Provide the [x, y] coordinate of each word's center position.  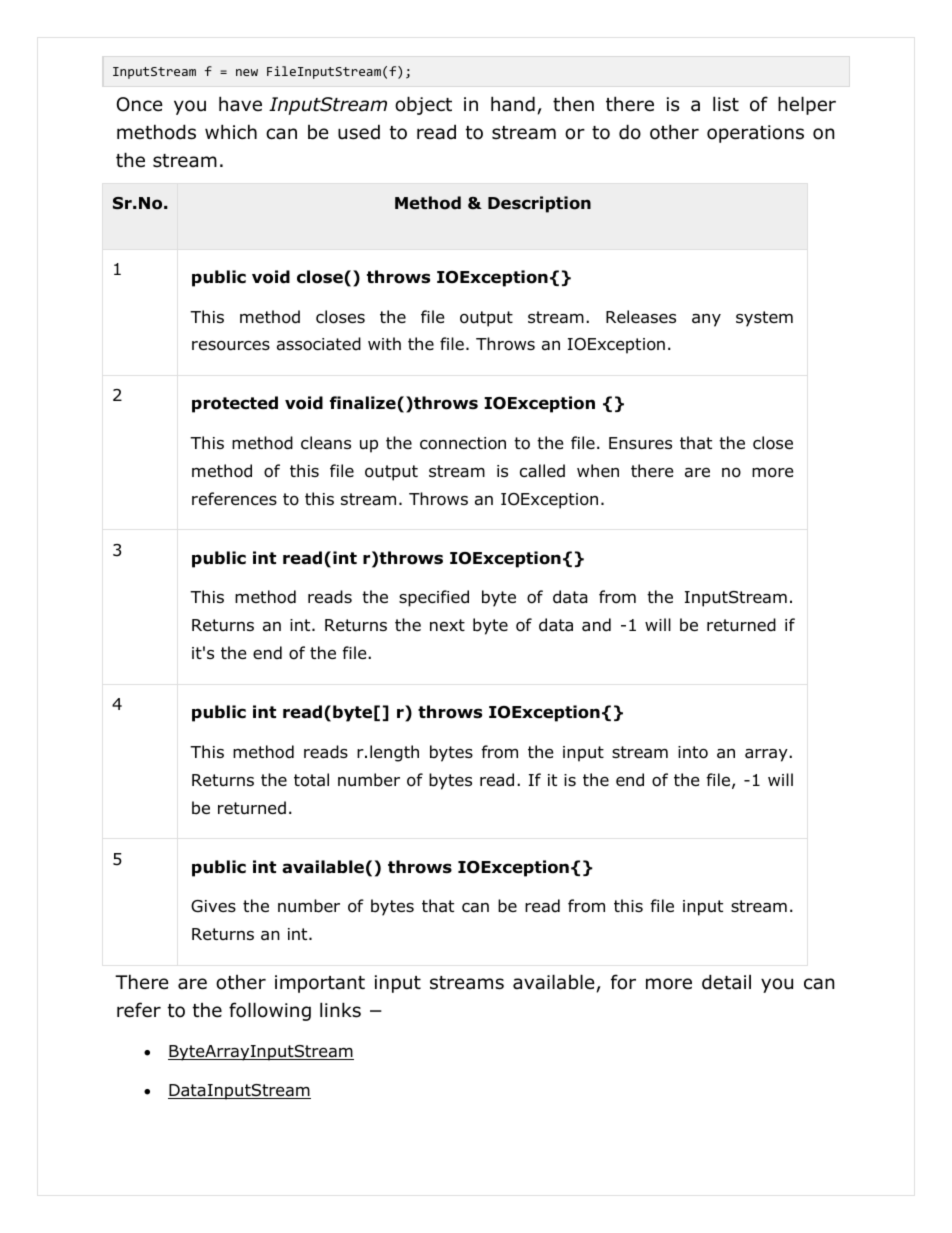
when [598, 470]
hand [513, 104]
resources [231, 345]
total [311, 780]
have [240, 104]
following [270, 1011]
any [706, 320]
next [447, 625]
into [693, 752]
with [384, 343]
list [726, 104]
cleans [326, 443]
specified [434, 598]
